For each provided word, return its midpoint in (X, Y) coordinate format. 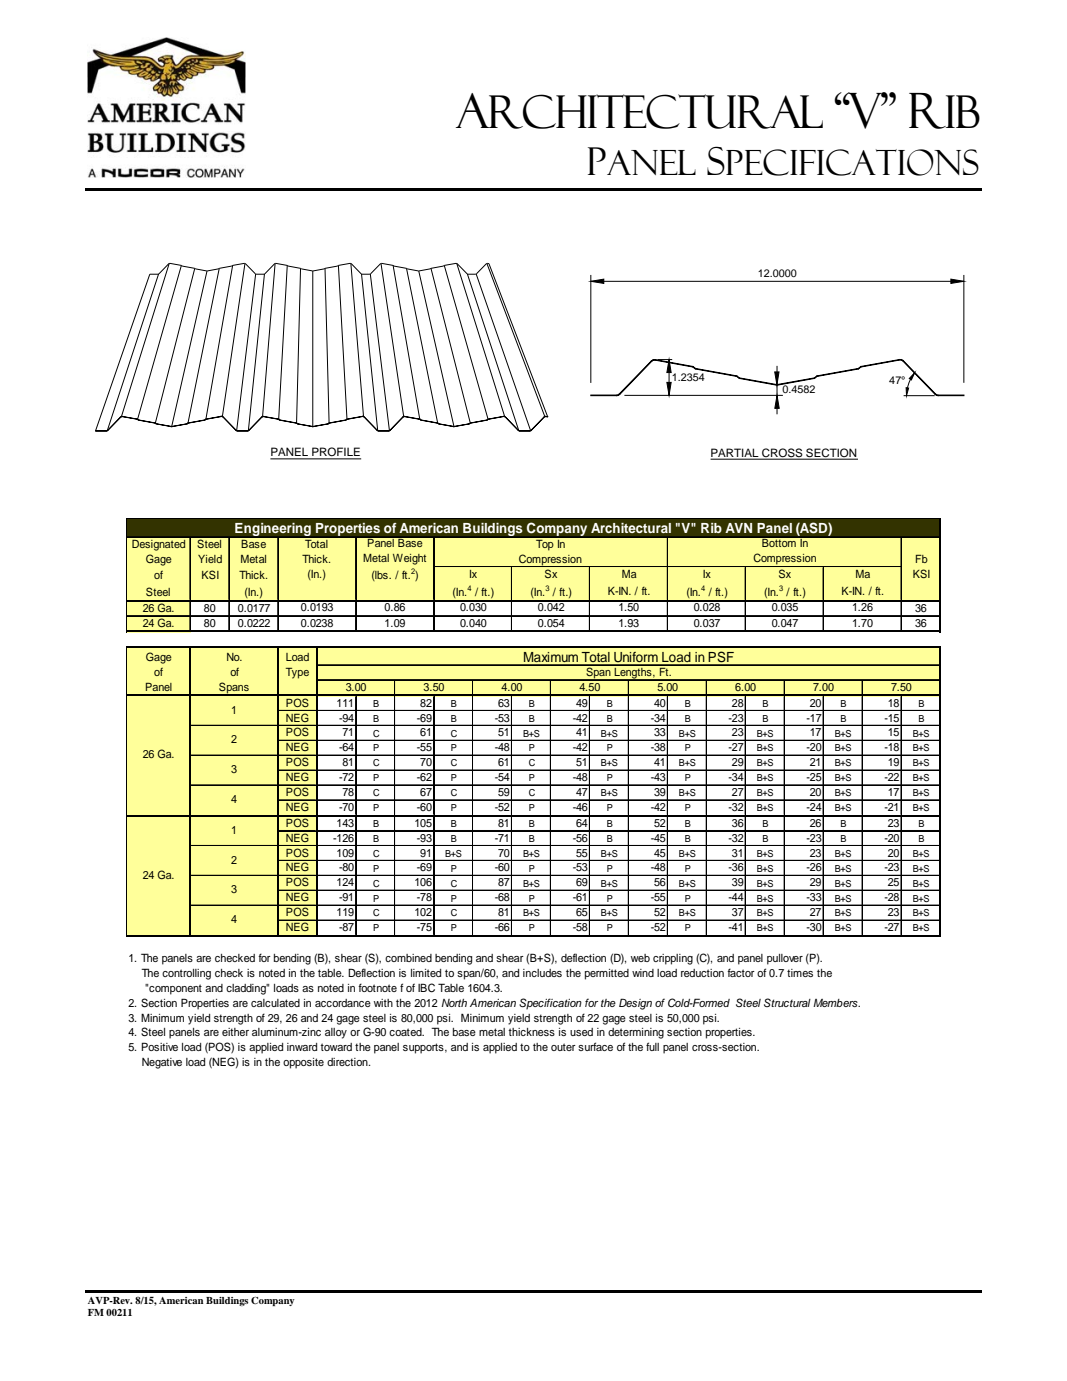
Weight (409, 559)
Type (297, 673)
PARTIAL (736, 453)
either (235, 1032)
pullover (785, 959)
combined (408, 958)
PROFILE (335, 453)
